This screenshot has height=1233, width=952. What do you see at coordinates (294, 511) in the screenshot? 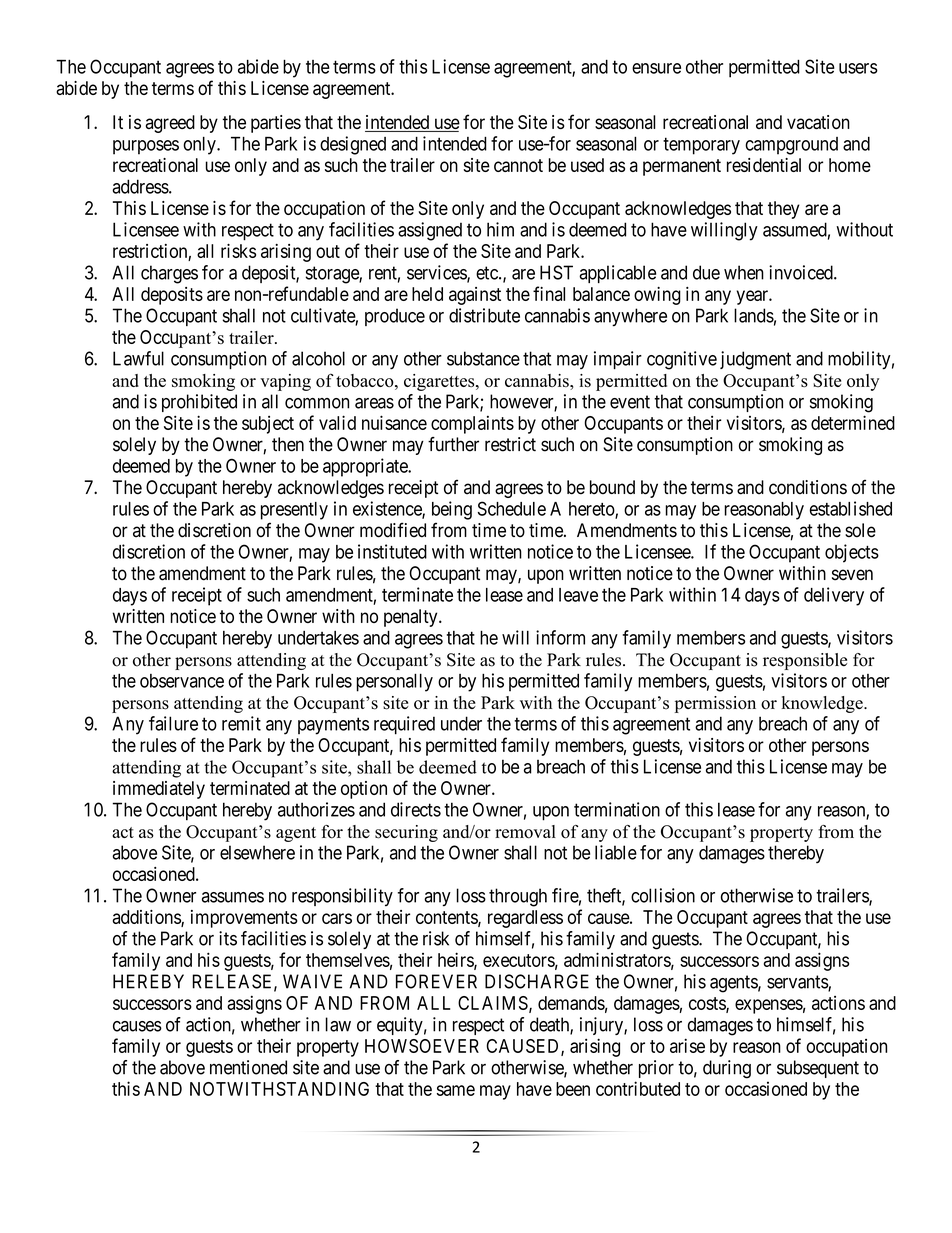
I see `presently` at bounding box center [294, 511].
